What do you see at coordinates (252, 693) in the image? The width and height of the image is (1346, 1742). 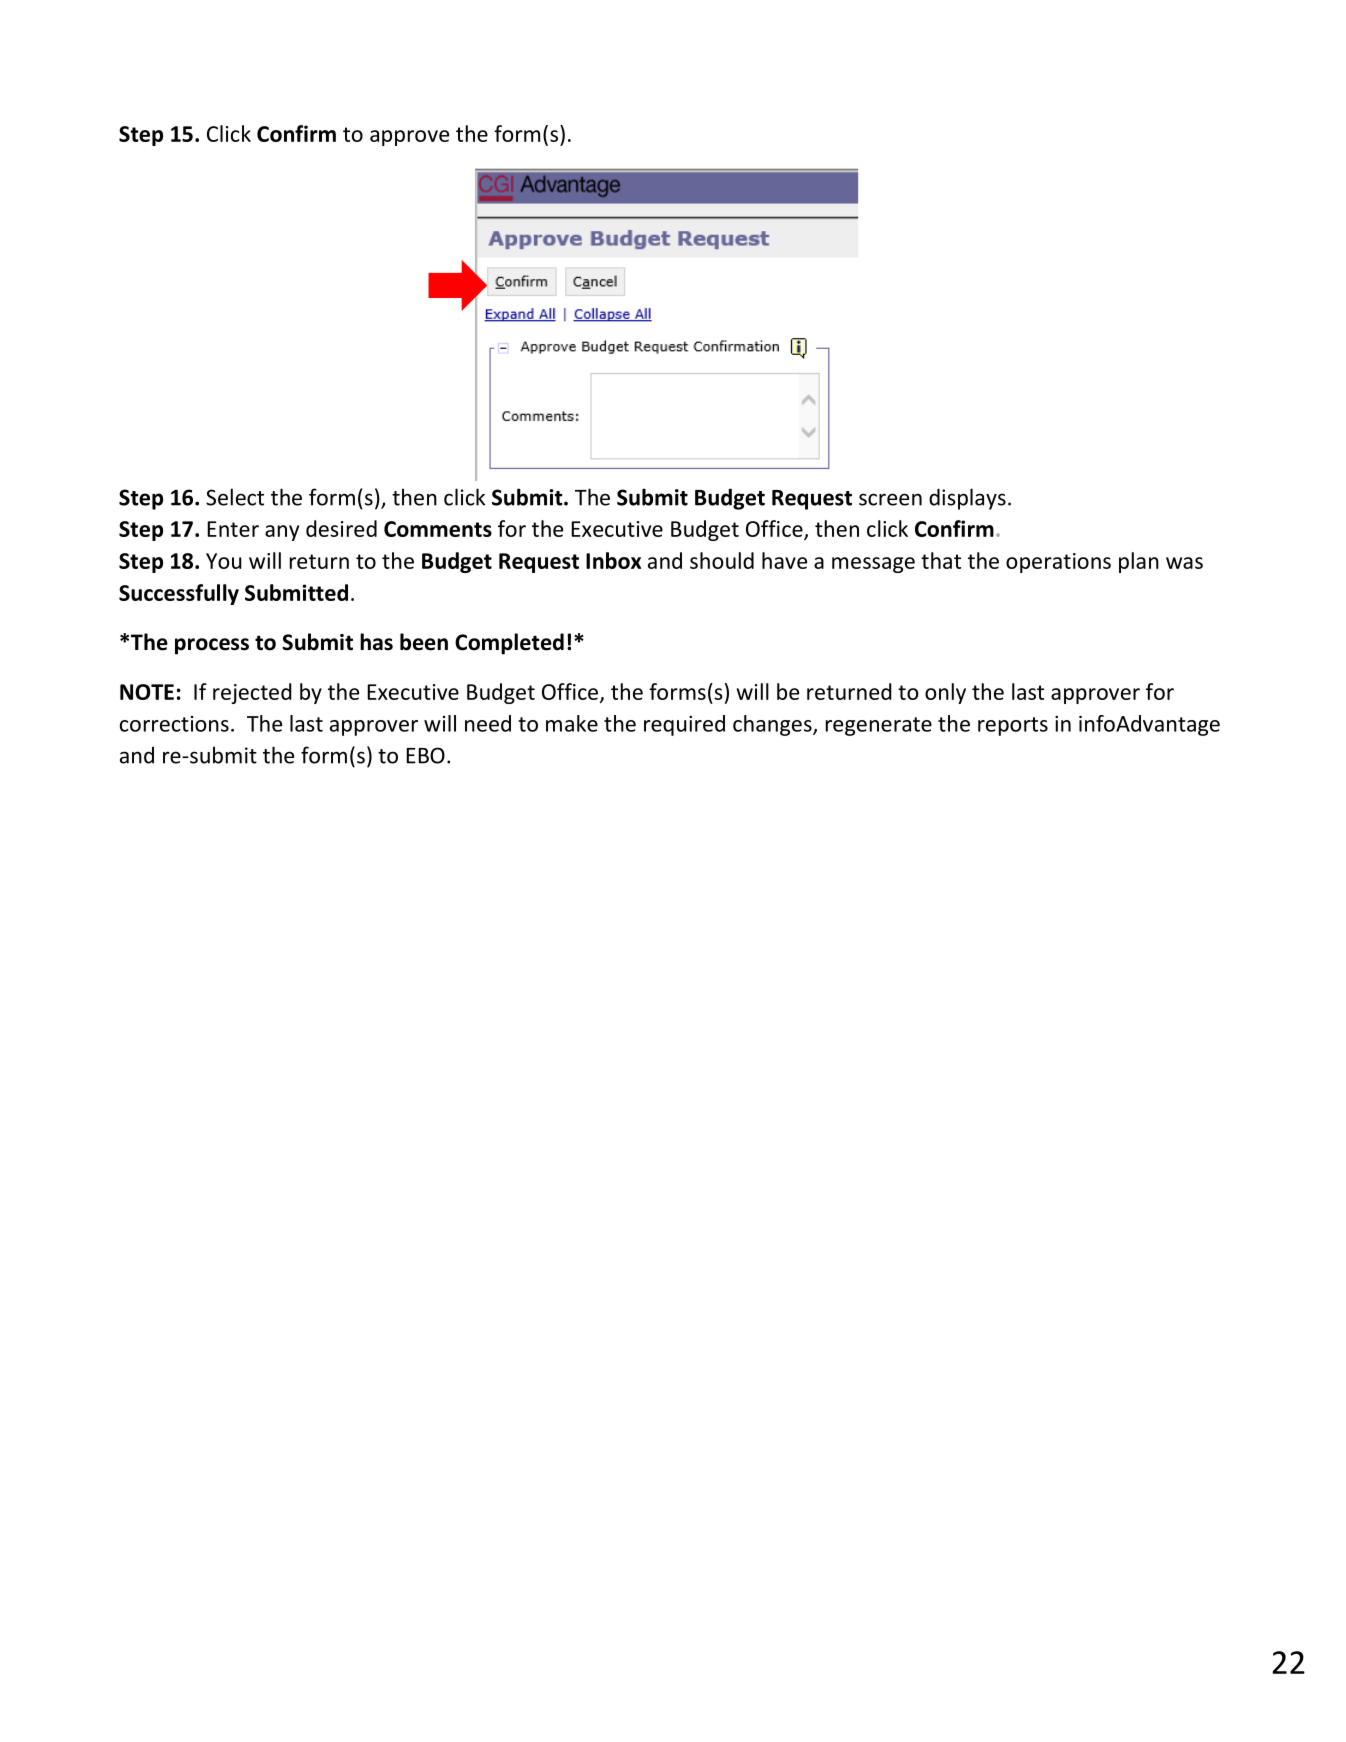 I see `rejected` at bounding box center [252, 693].
